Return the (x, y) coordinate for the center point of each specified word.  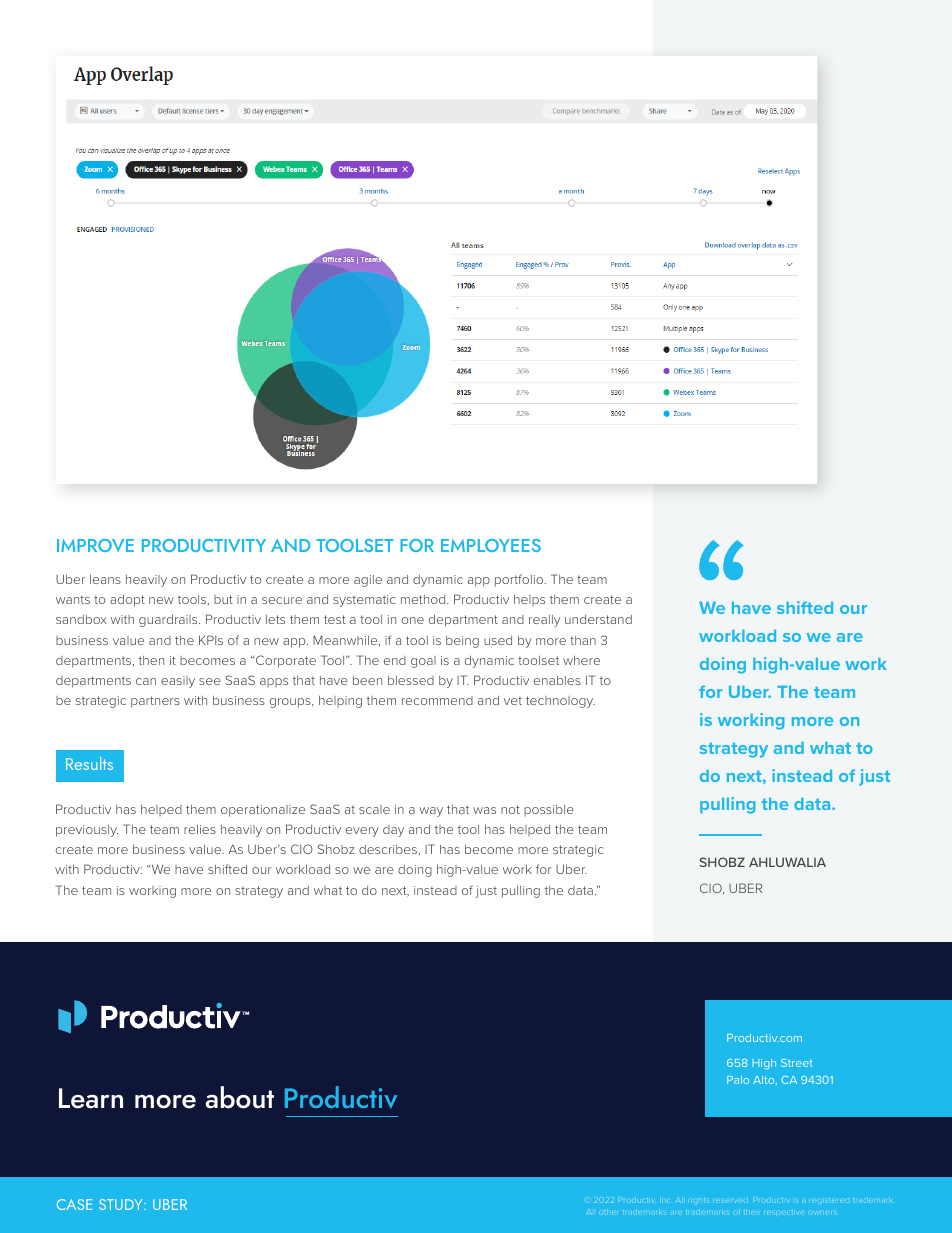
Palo (738, 1080)
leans (105, 579)
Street (797, 1063)
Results (89, 763)
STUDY (122, 1204)
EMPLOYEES (491, 545)
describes (389, 850)
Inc (665, 1199)
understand (598, 619)
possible (549, 810)
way (431, 812)
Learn (91, 1098)
